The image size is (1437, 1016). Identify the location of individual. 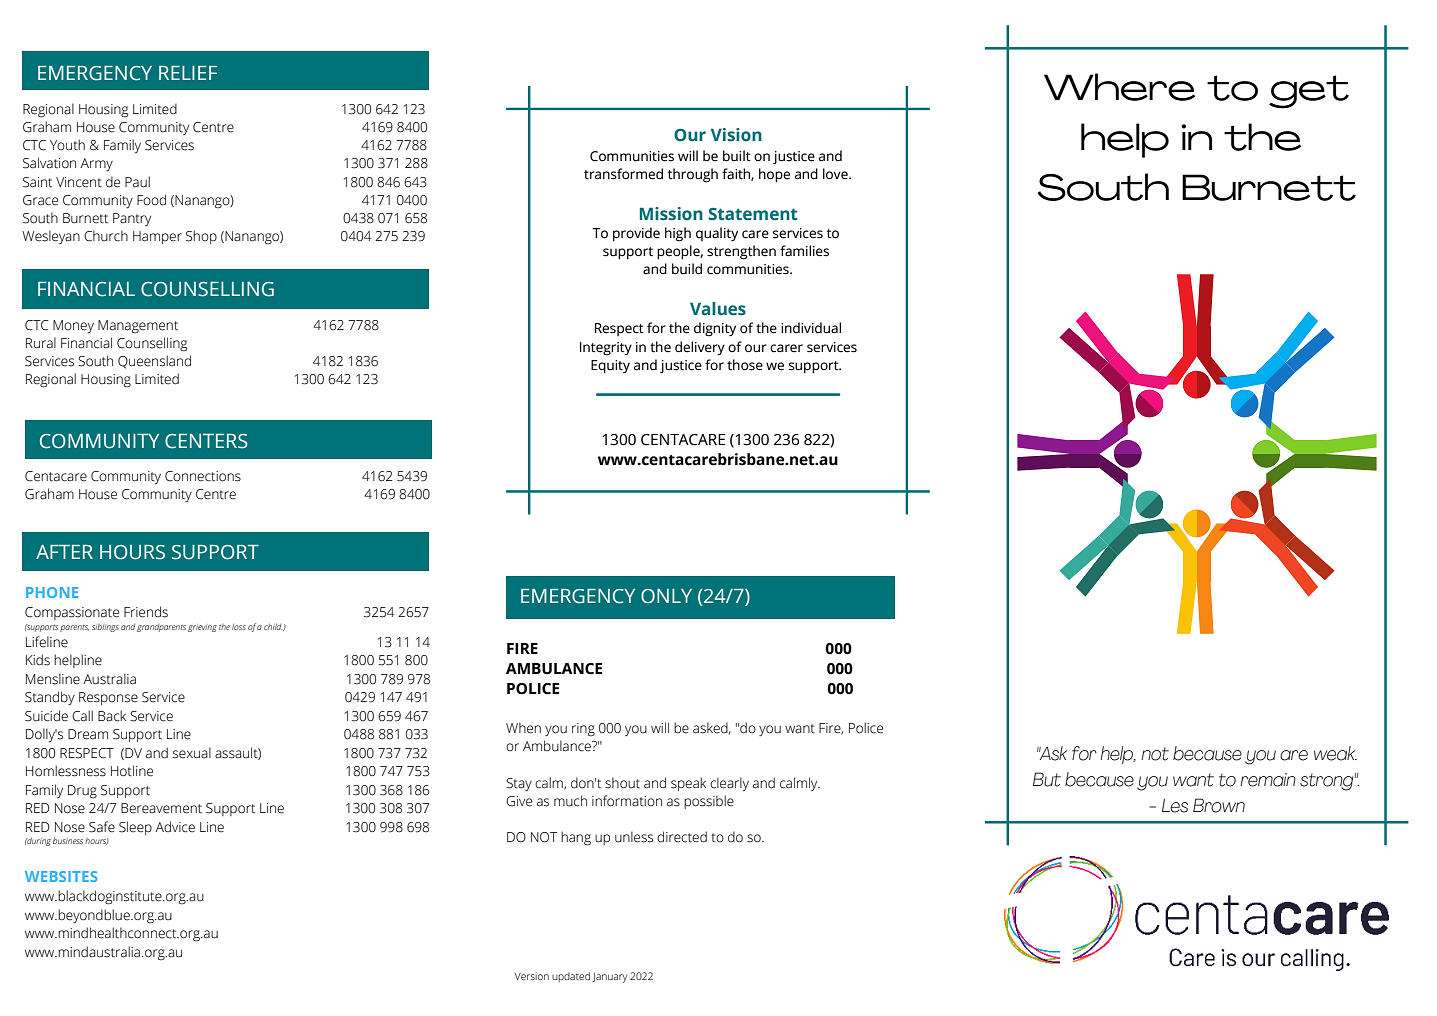
(811, 328).
